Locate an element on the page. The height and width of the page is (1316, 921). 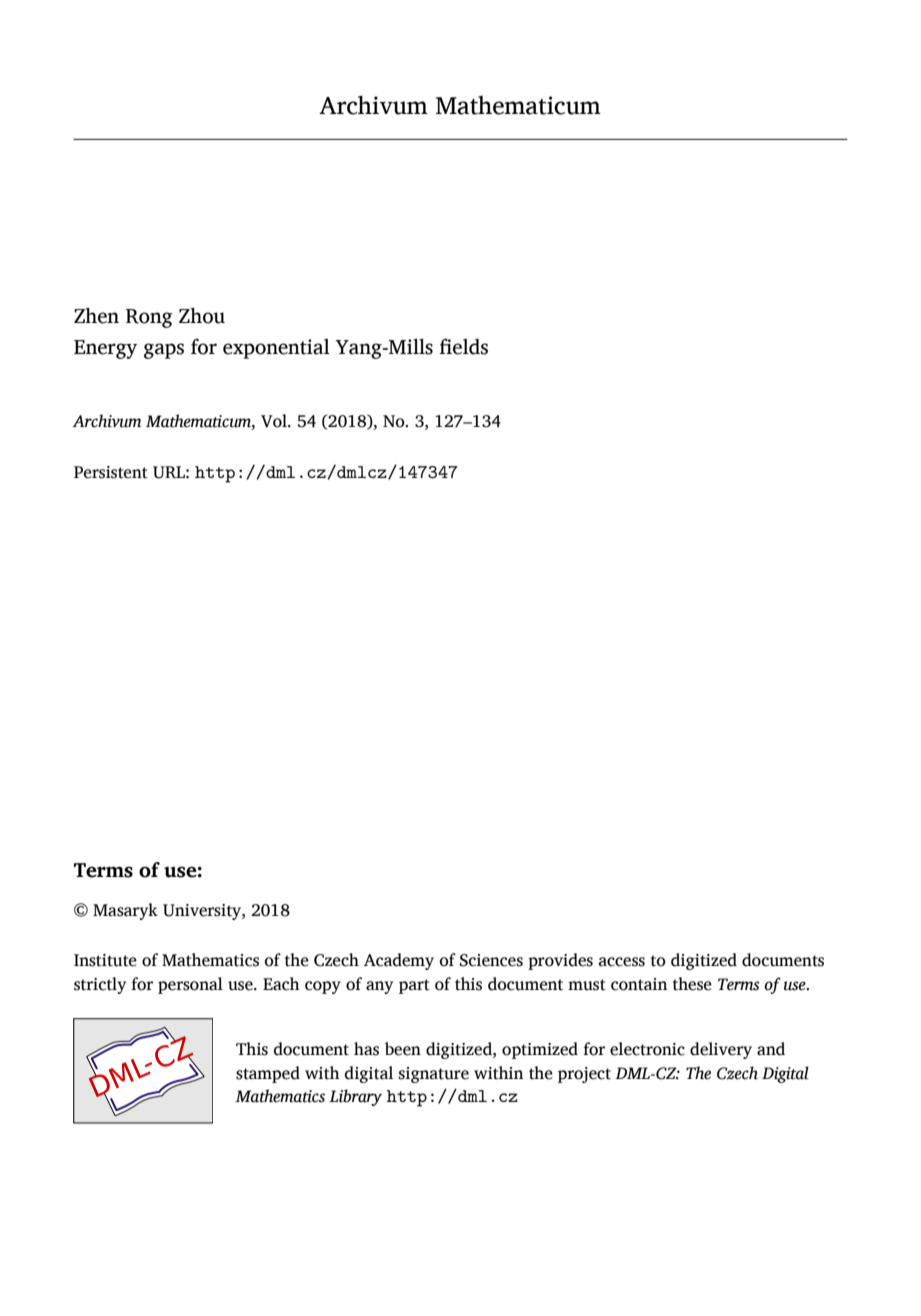
Persistent is located at coordinates (111, 472).
